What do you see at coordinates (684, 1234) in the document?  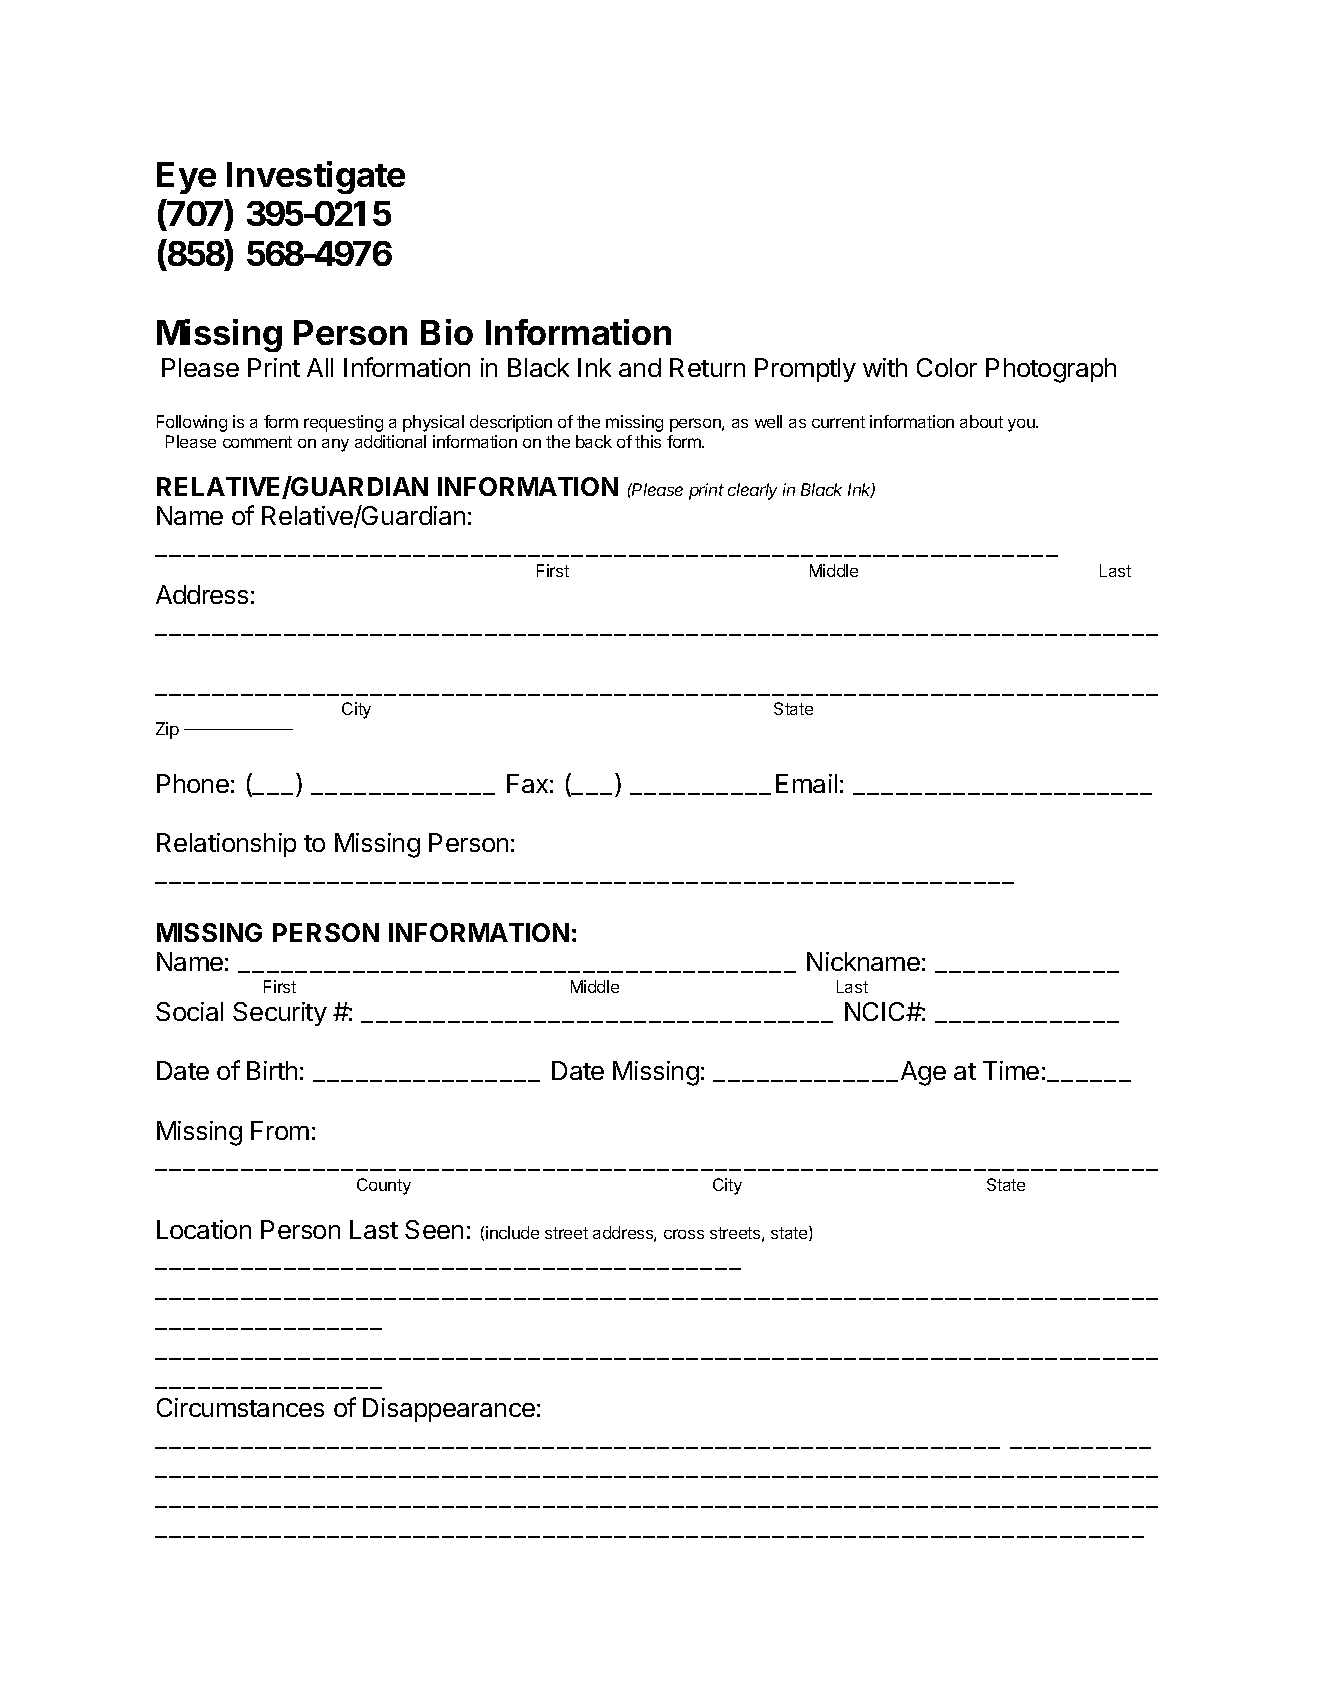 I see `cross` at bounding box center [684, 1234].
